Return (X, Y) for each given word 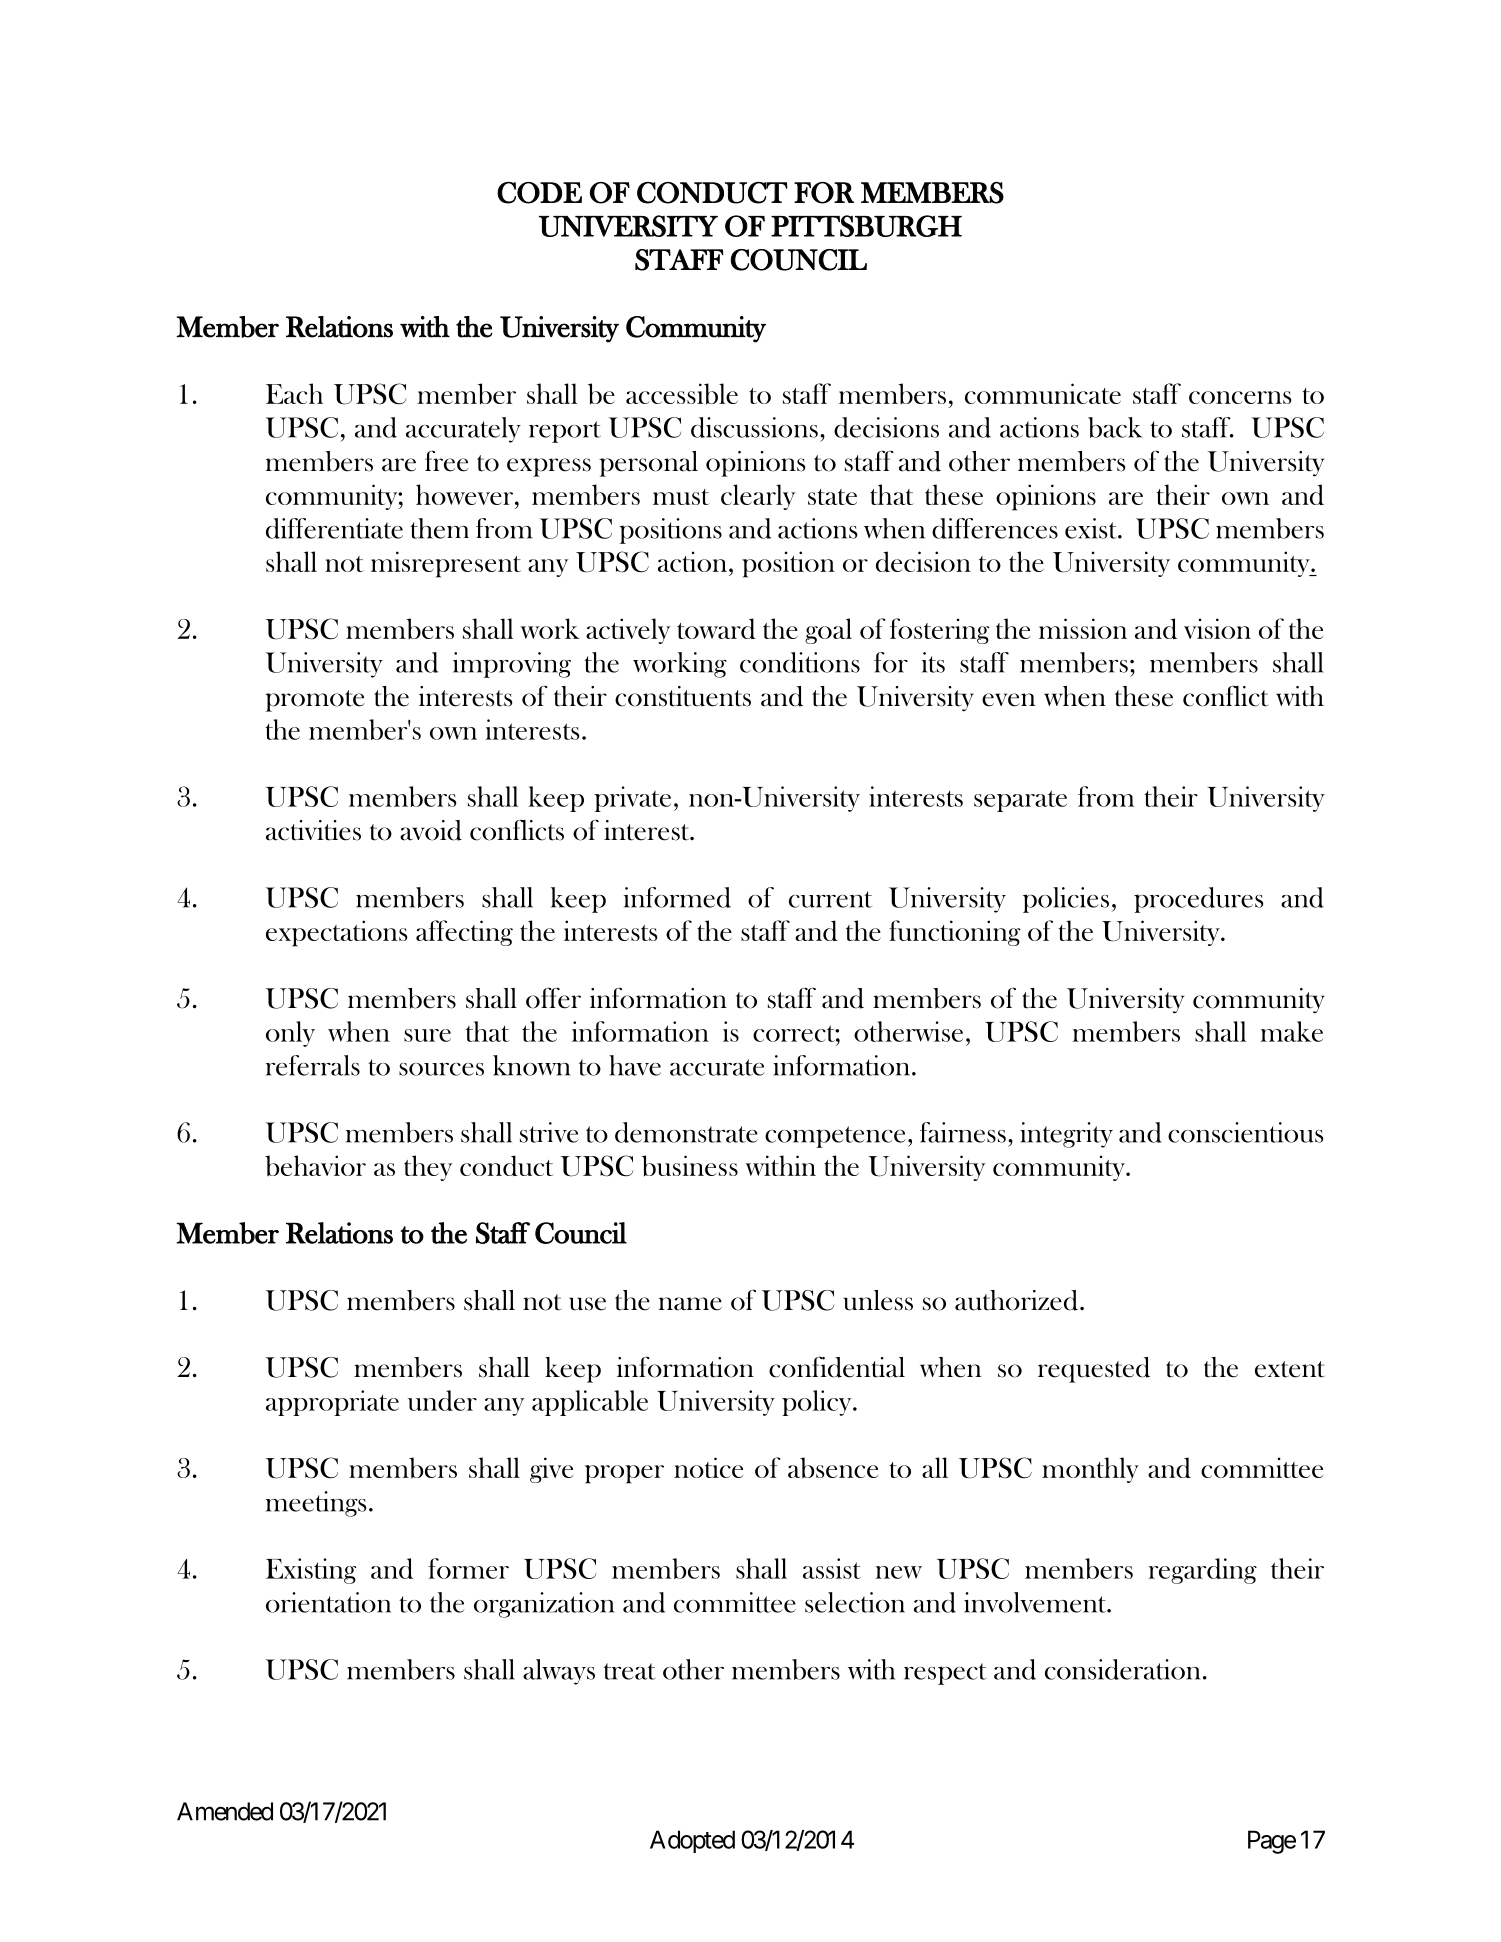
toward (716, 628)
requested (1094, 1370)
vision (1217, 628)
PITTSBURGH (866, 226)
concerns (1240, 397)
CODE (539, 193)
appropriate (332, 1403)
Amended (225, 1811)
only (290, 1034)
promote (314, 701)
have (635, 1065)
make (1291, 1031)
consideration (1123, 1669)
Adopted (692, 1841)
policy (818, 1403)
